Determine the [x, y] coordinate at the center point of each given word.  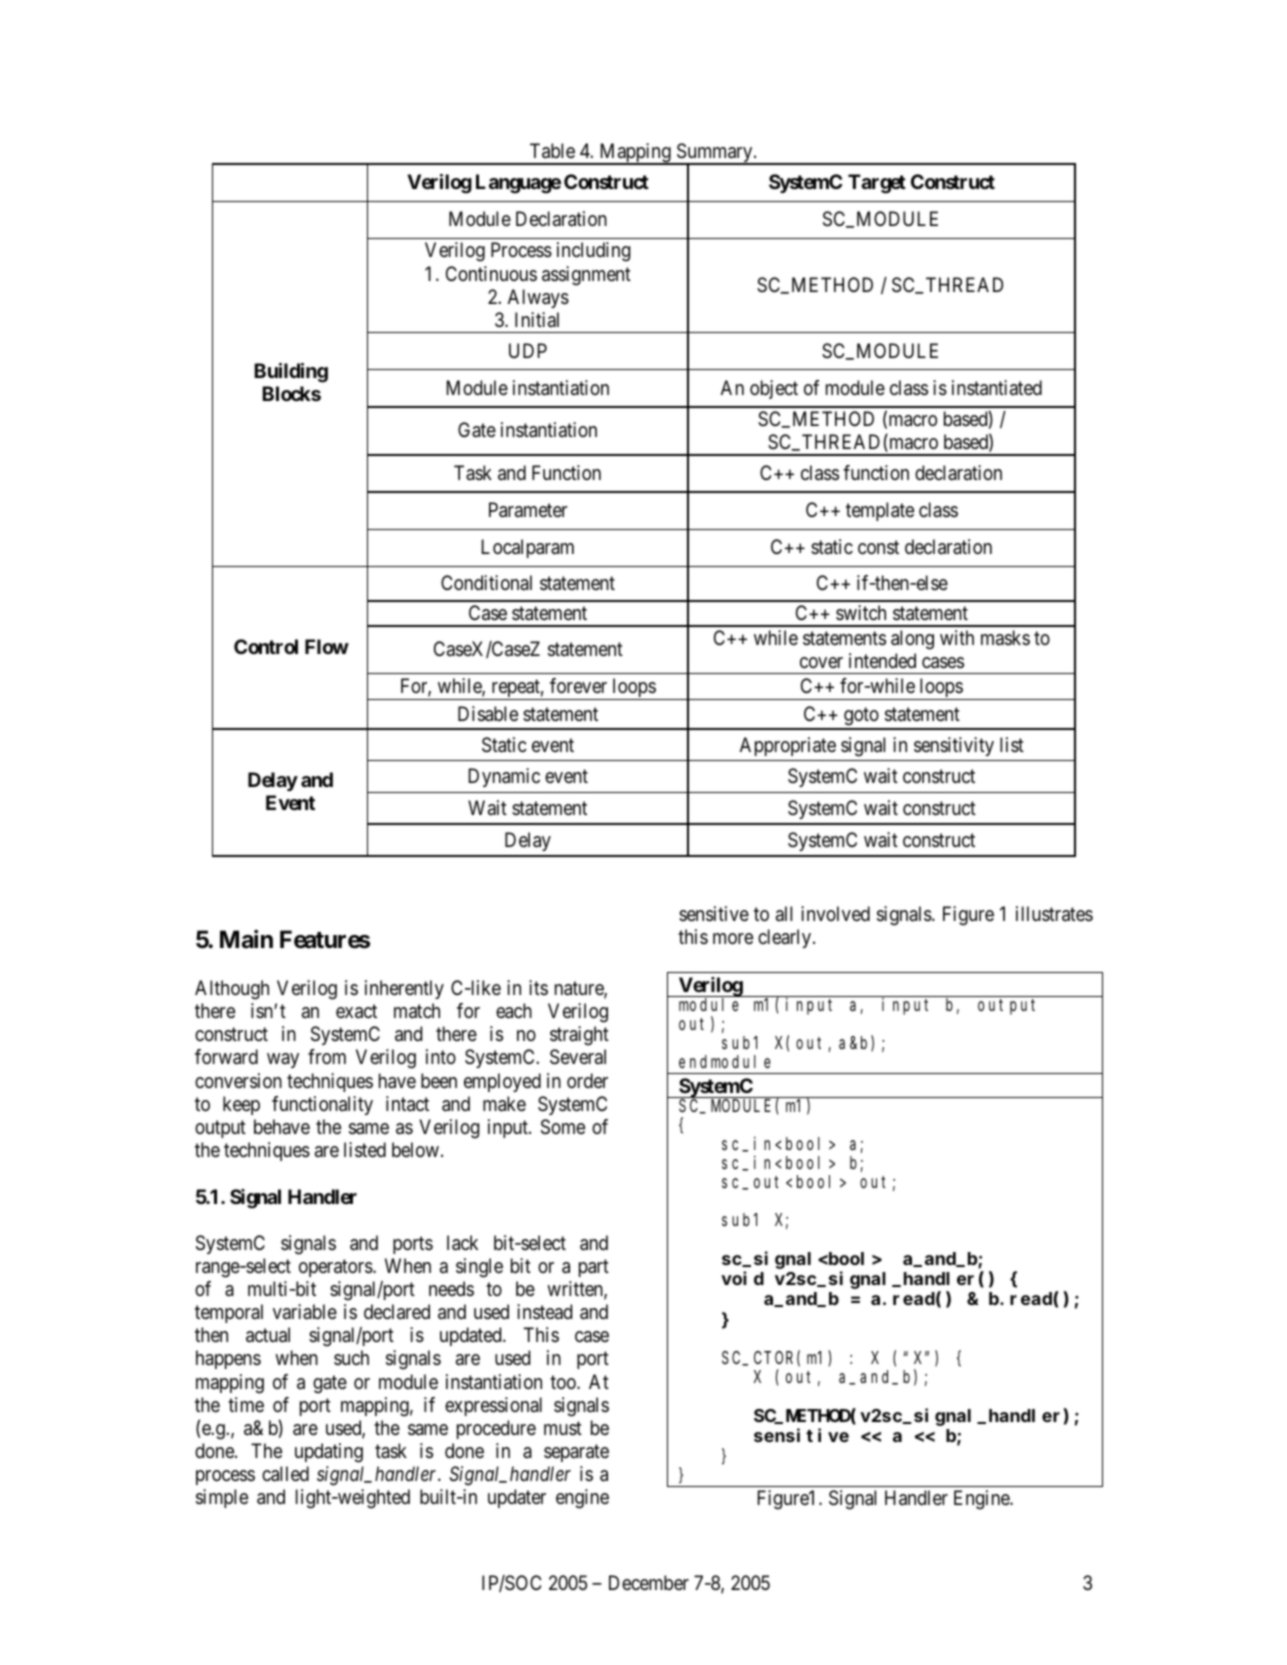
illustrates [1054, 914]
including [593, 252]
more [733, 938]
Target [877, 184]
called [285, 1474]
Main [246, 939]
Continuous [491, 273]
